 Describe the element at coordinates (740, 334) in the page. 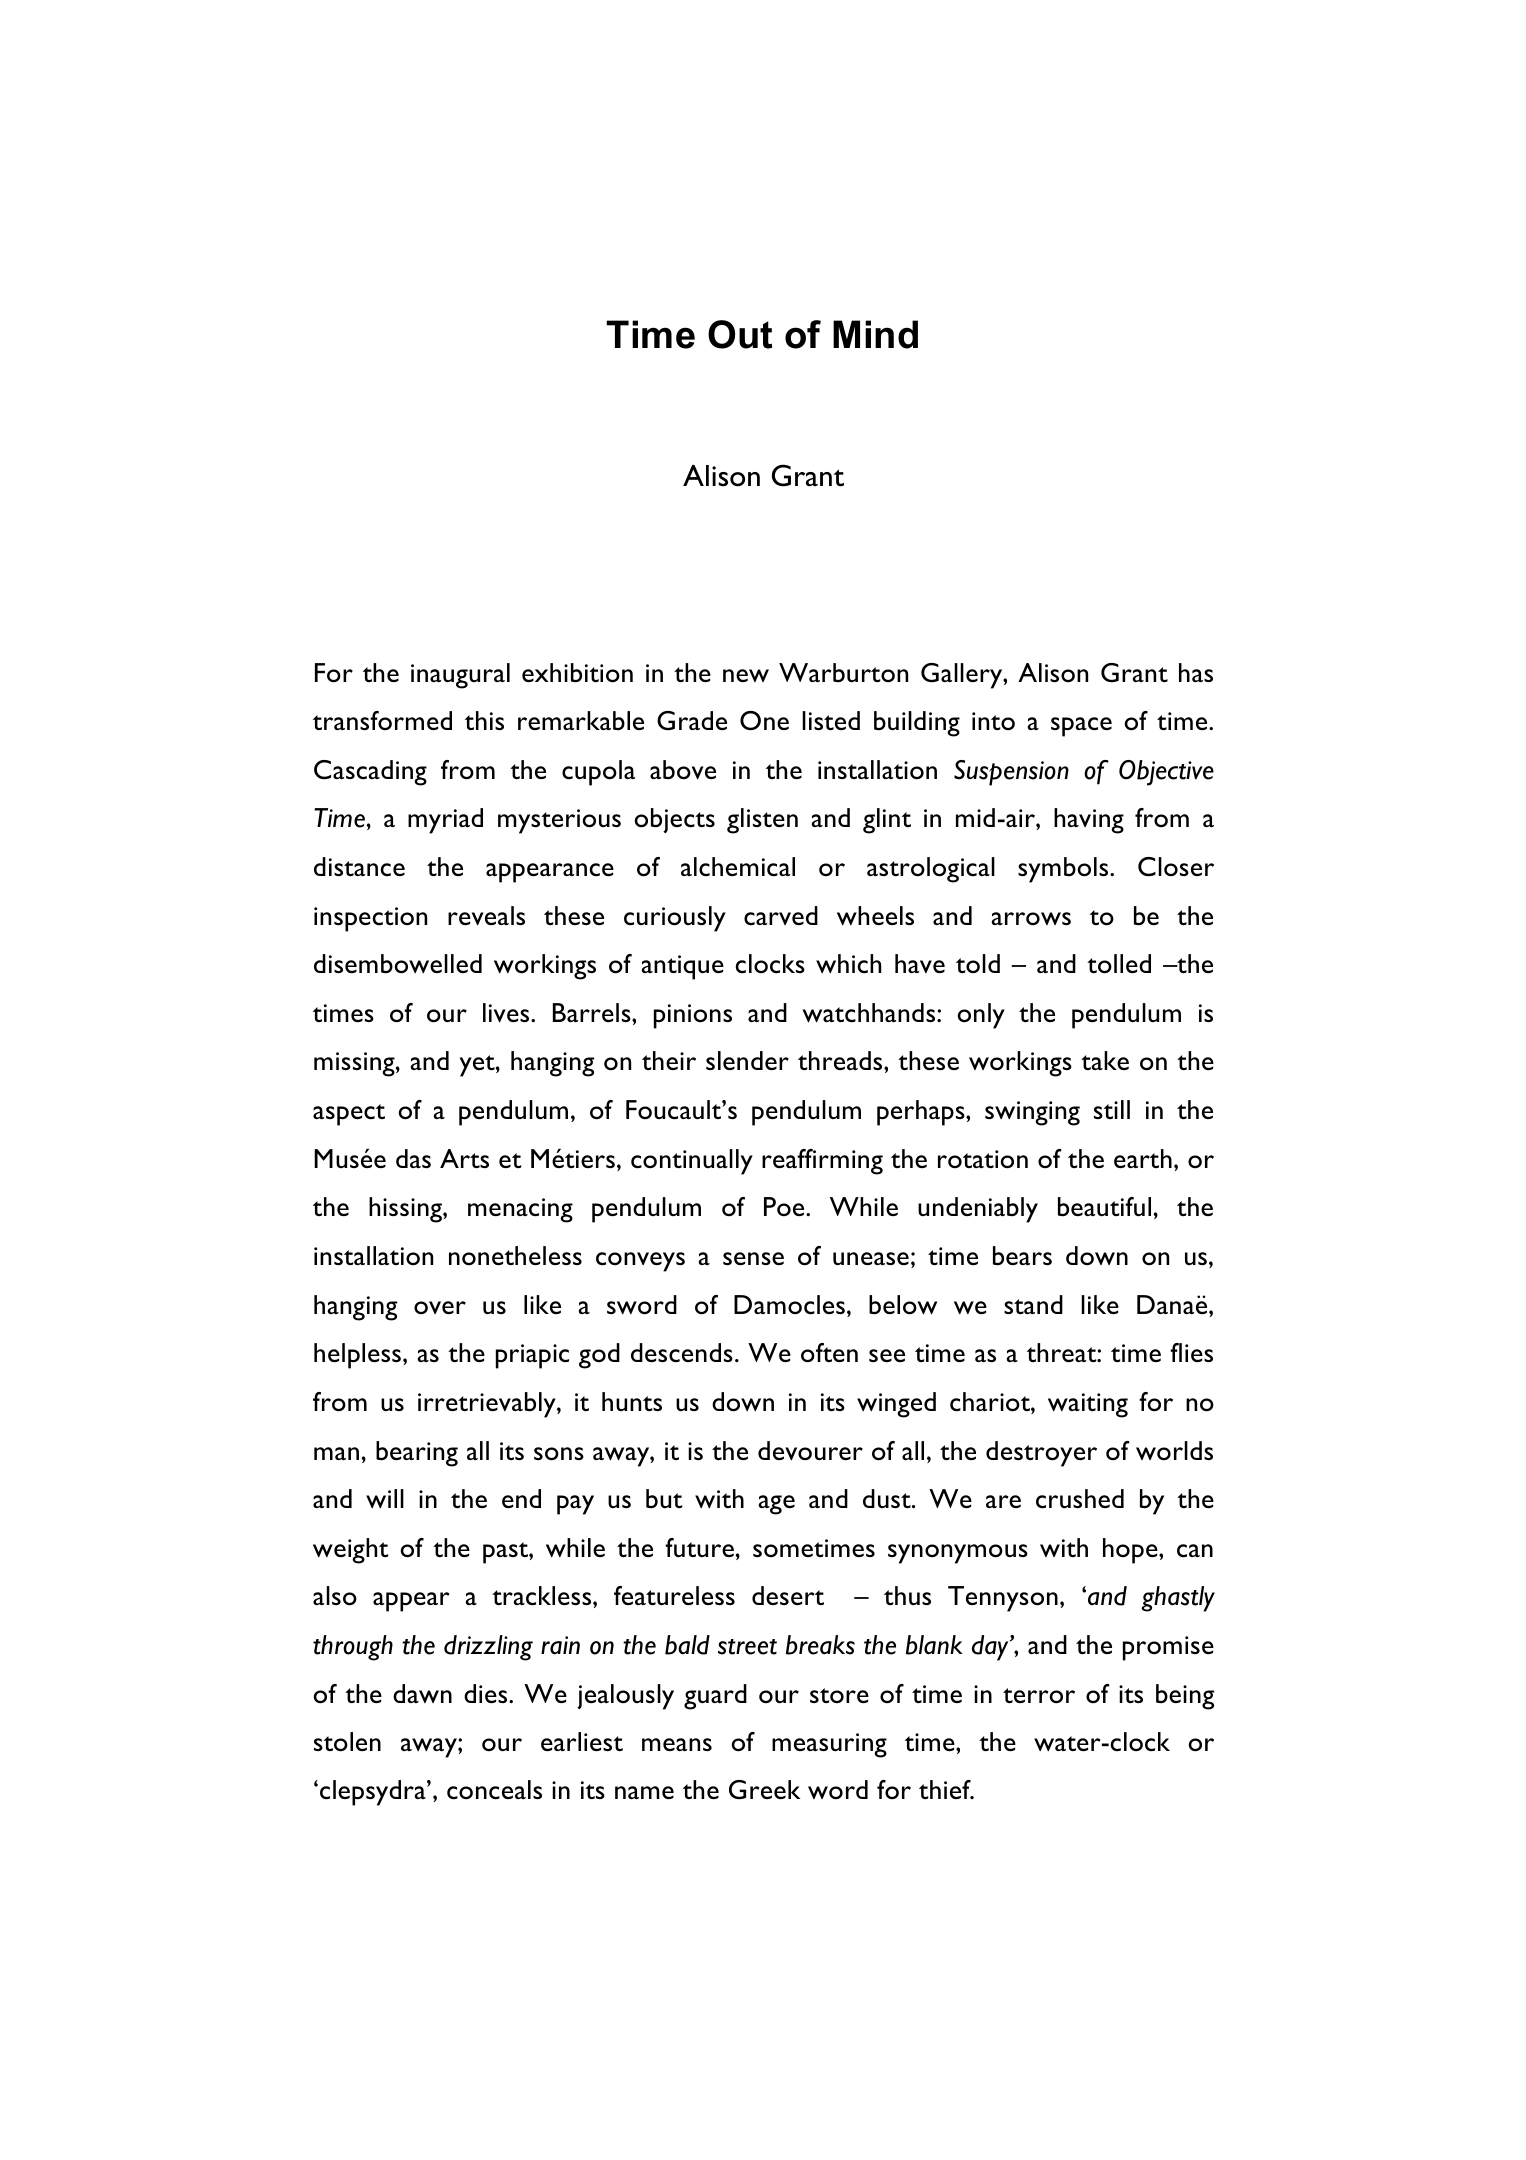

I see `Out` at that location.
